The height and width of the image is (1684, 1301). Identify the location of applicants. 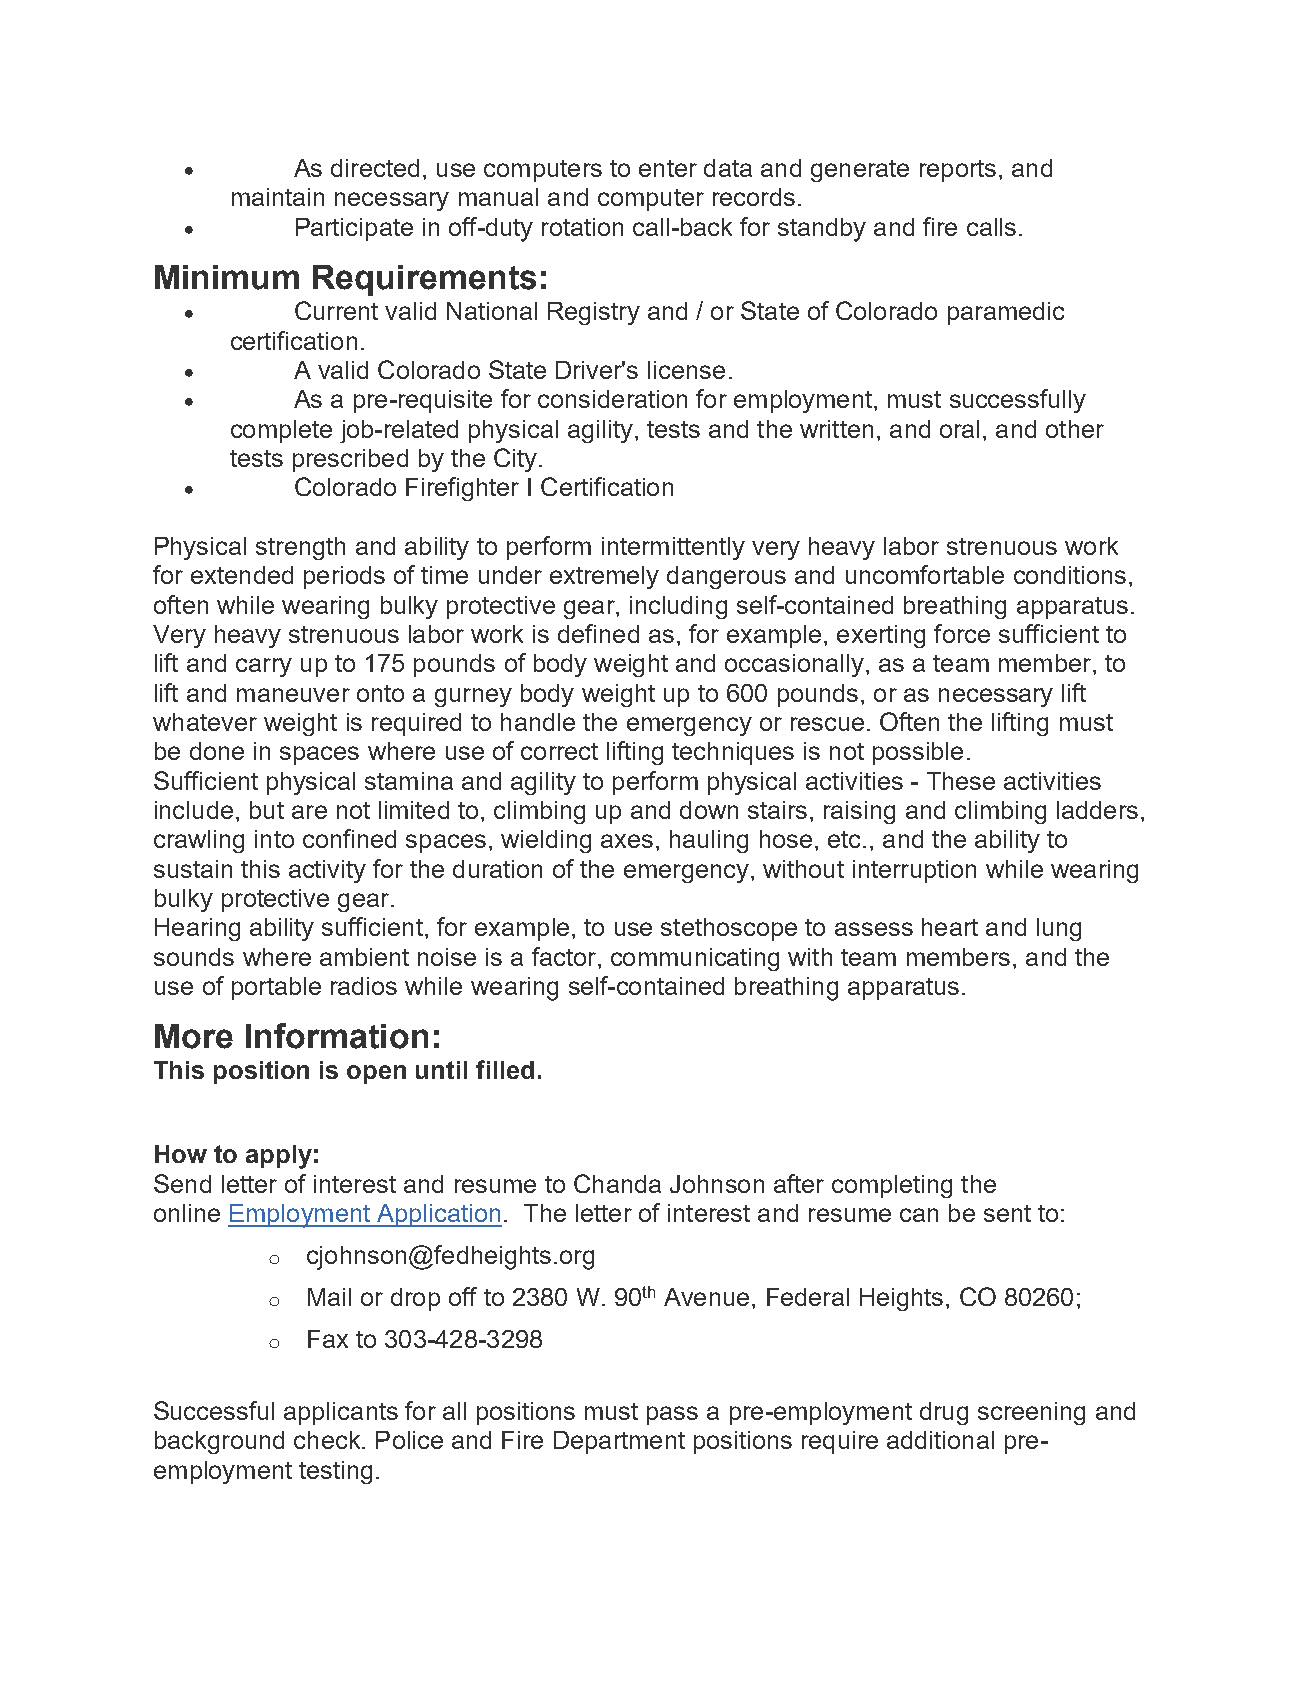
(341, 1413).
